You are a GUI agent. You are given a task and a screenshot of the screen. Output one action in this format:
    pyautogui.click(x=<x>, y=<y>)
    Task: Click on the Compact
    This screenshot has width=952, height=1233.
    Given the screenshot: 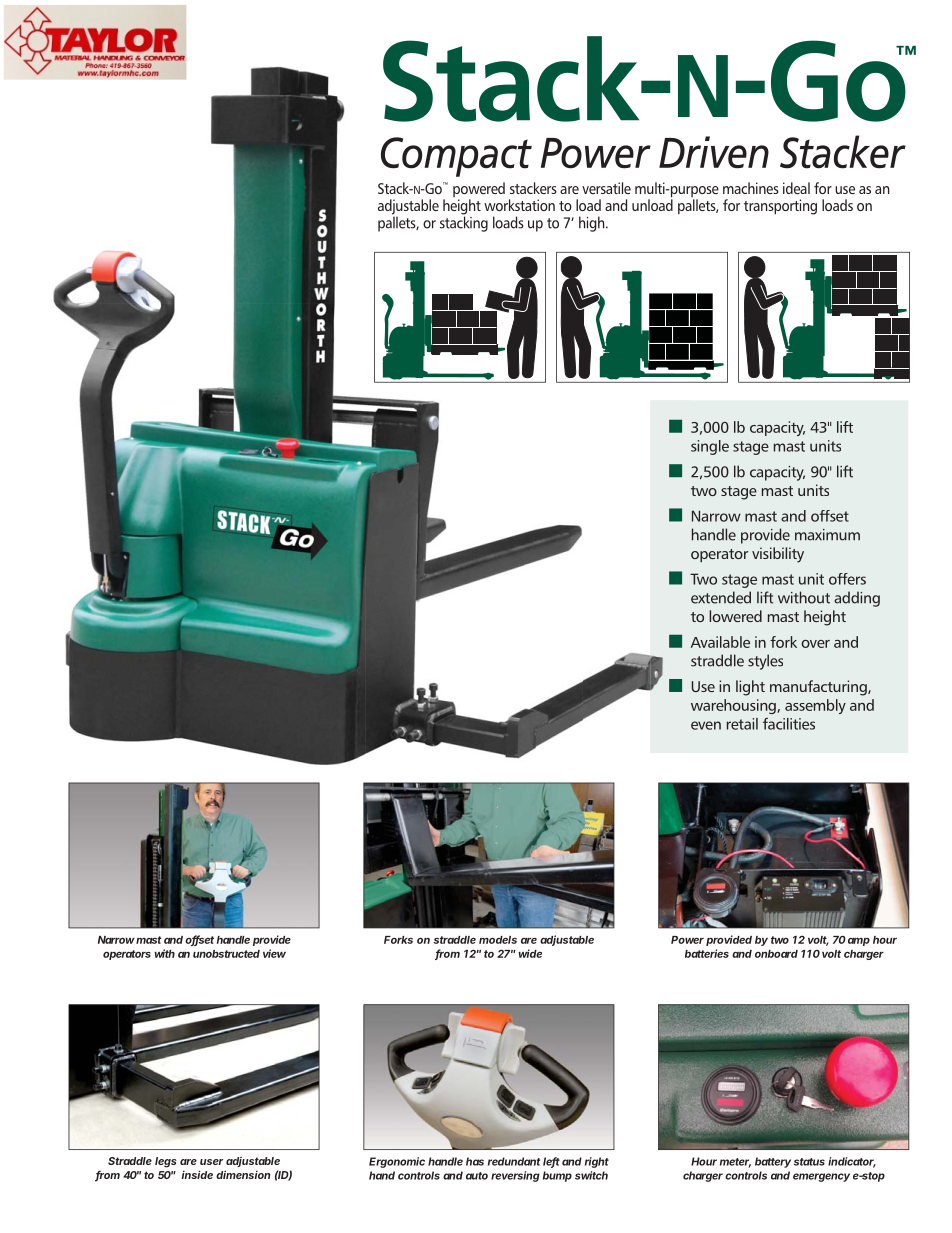 What is the action you would take?
    pyautogui.click(x=456, y=157)
